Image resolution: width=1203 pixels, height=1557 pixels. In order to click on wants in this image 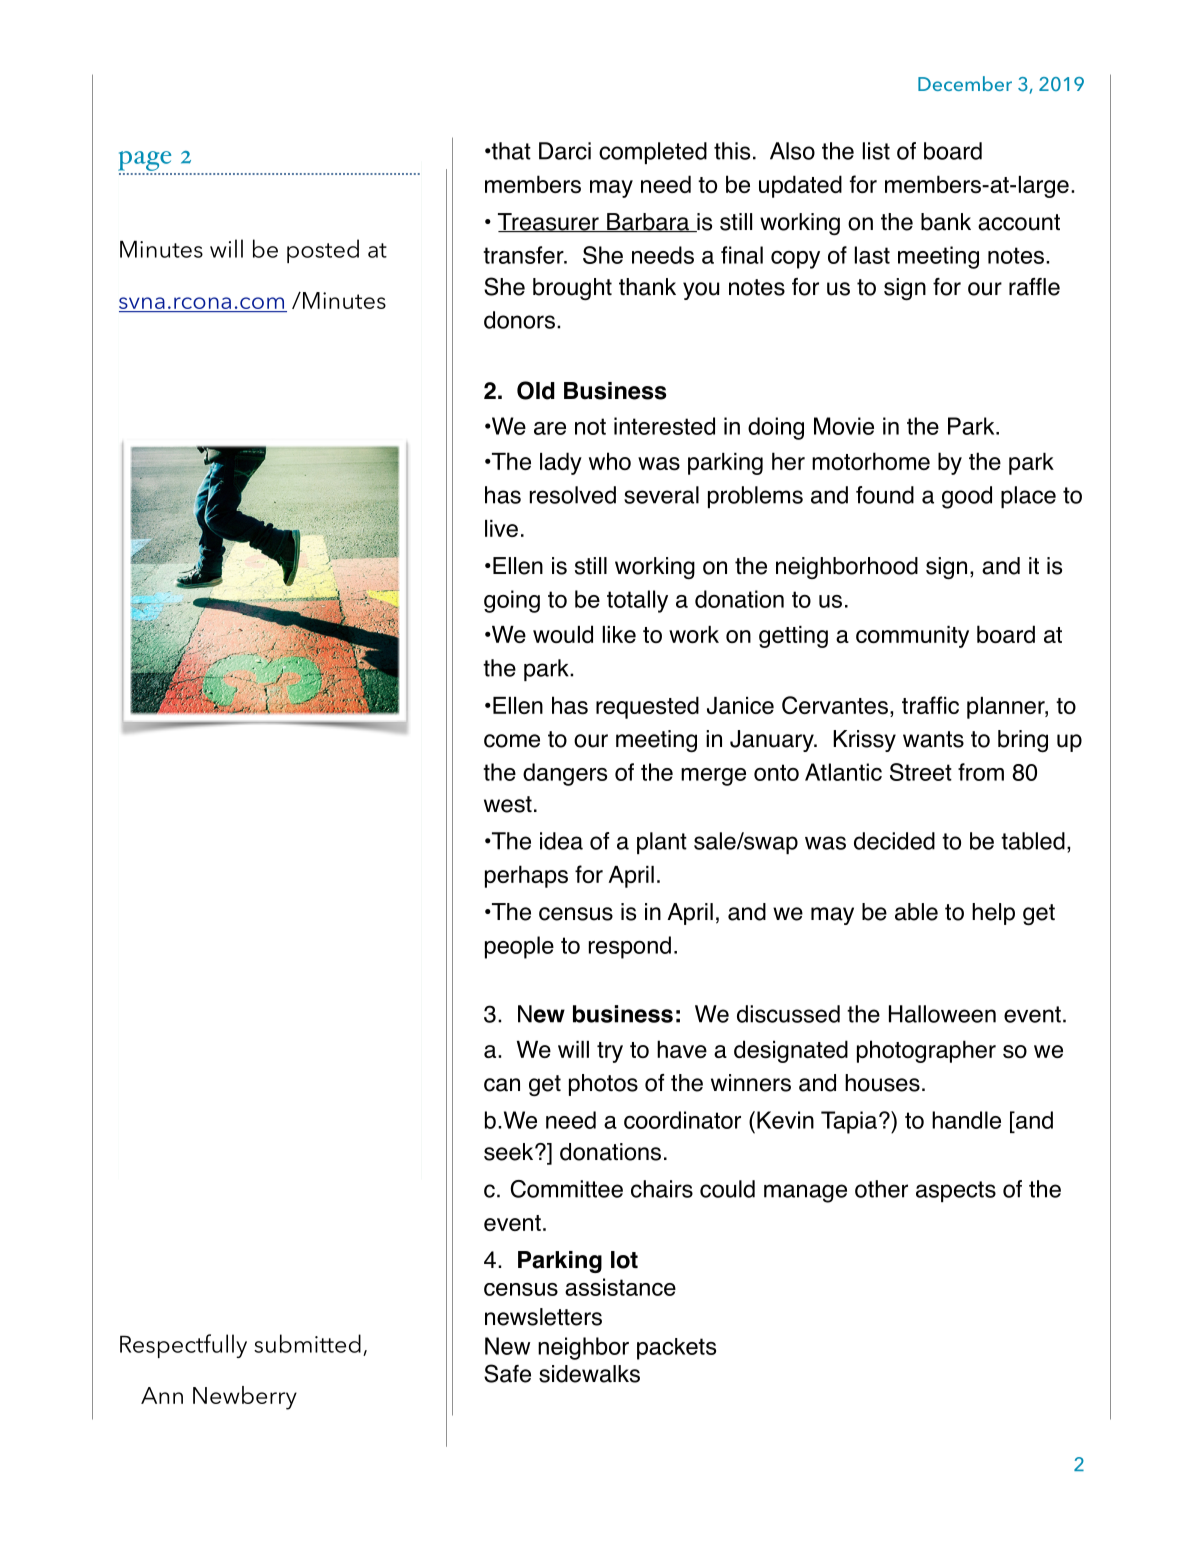, I will do `click(933, 739)`.
